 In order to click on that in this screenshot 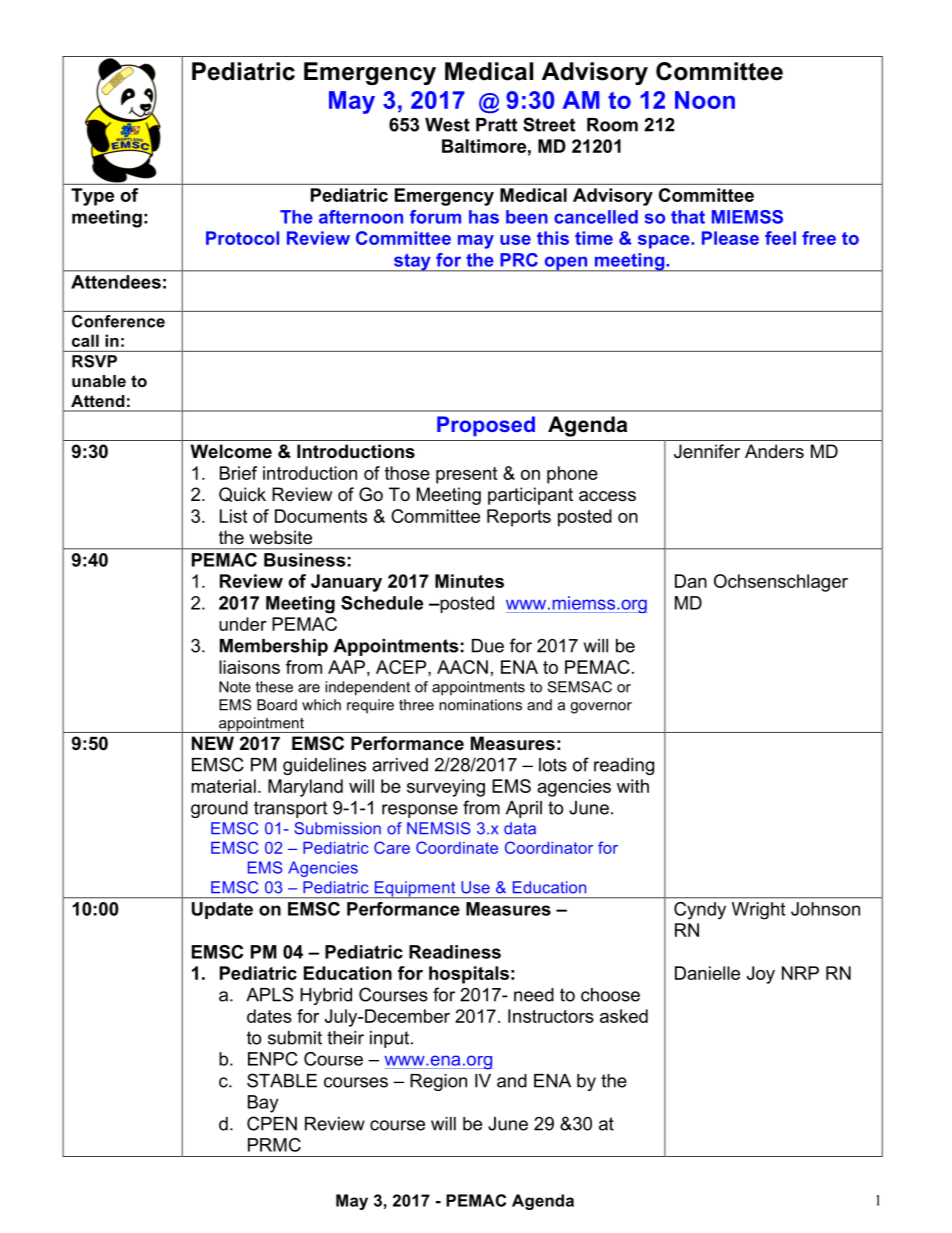, I will do `click(688, 217)`.
